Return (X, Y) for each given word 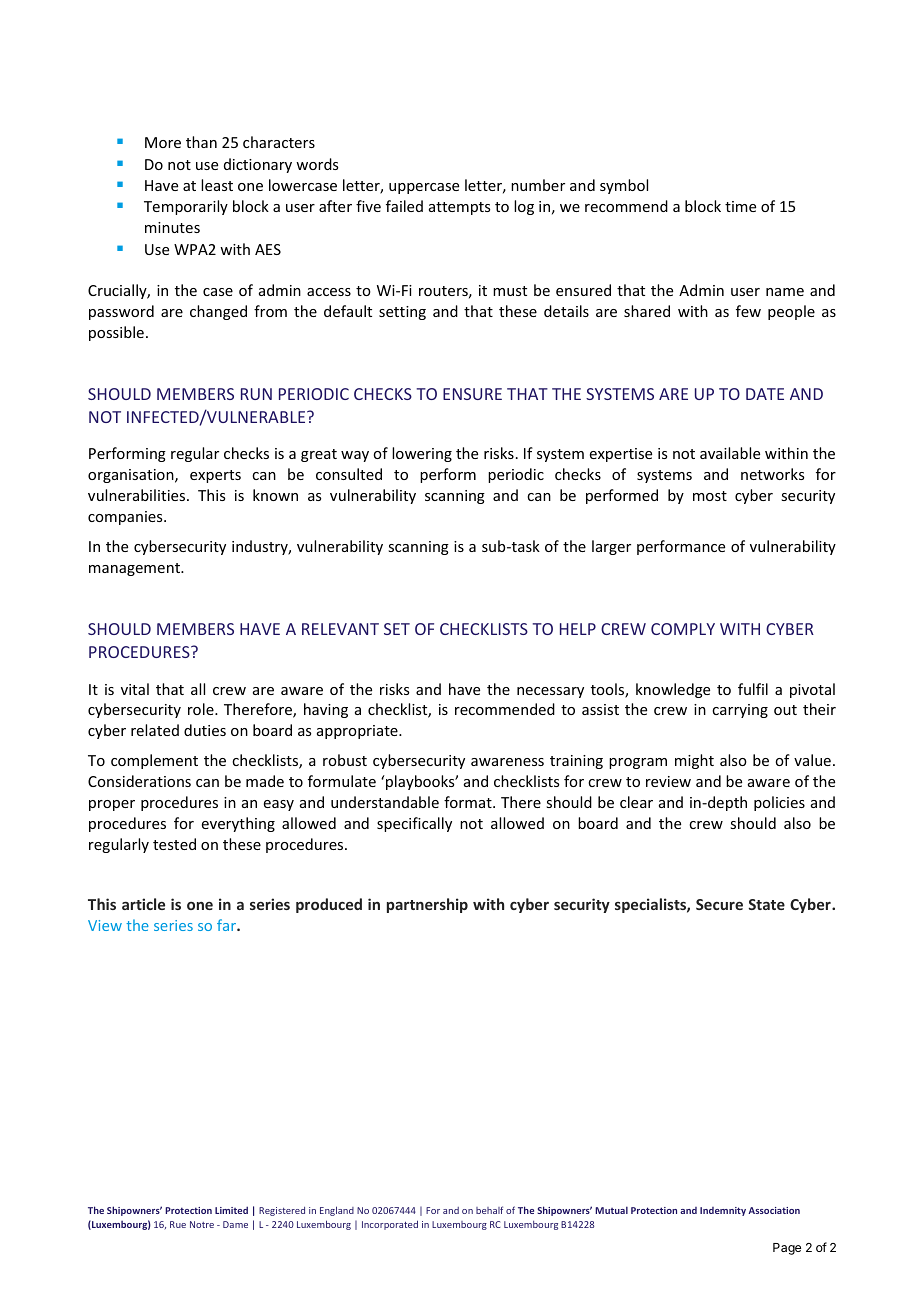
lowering (422, 454)
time (740, 206)
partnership (427, 905)
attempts (459, 208)
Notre (202, 1224)
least (217, 185)
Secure (719, 904)
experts (215, 476)
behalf (489, 1210)
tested (174, 844)
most (710, 496)
